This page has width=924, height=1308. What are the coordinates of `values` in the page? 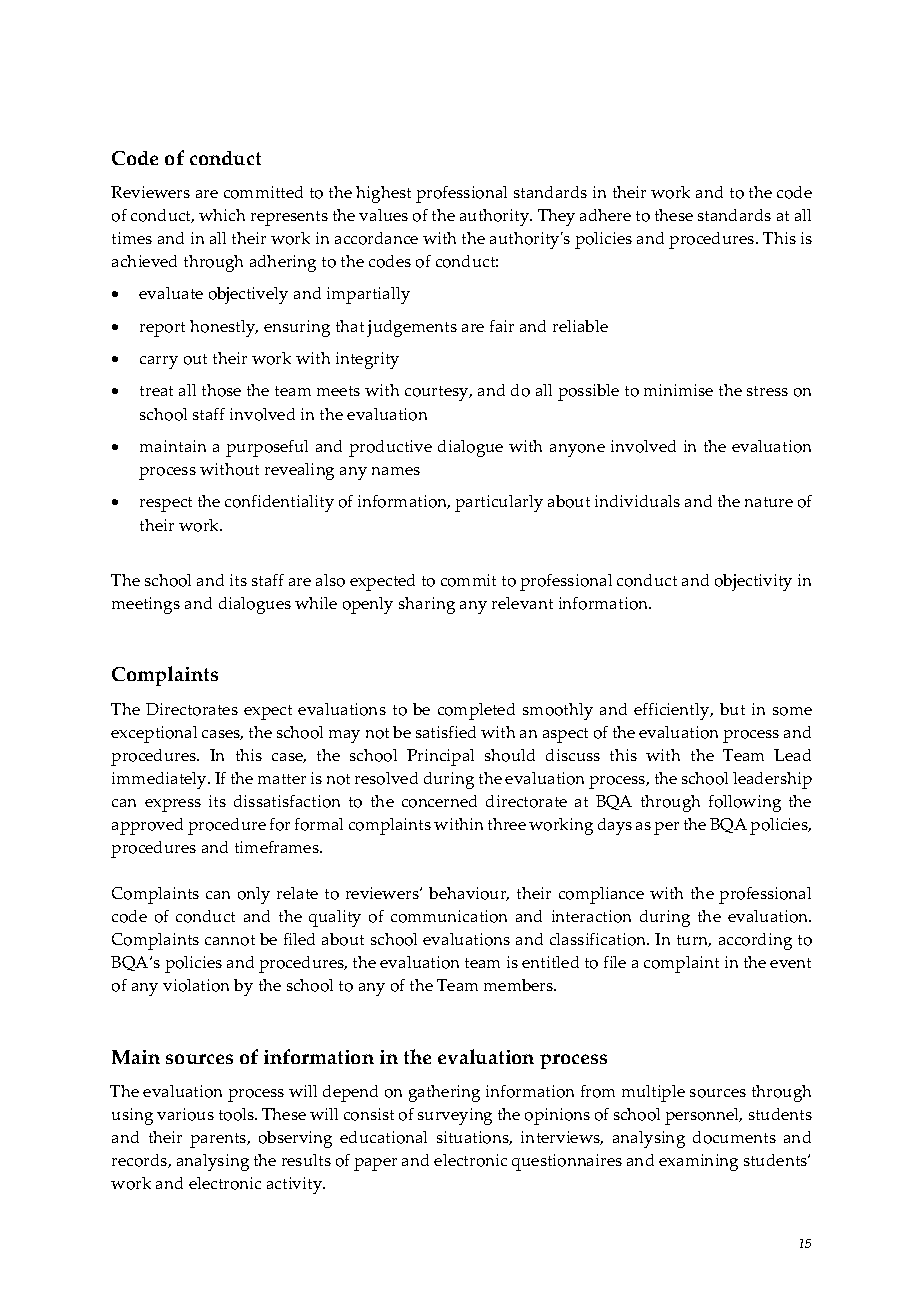 It's located at (383, 215).
